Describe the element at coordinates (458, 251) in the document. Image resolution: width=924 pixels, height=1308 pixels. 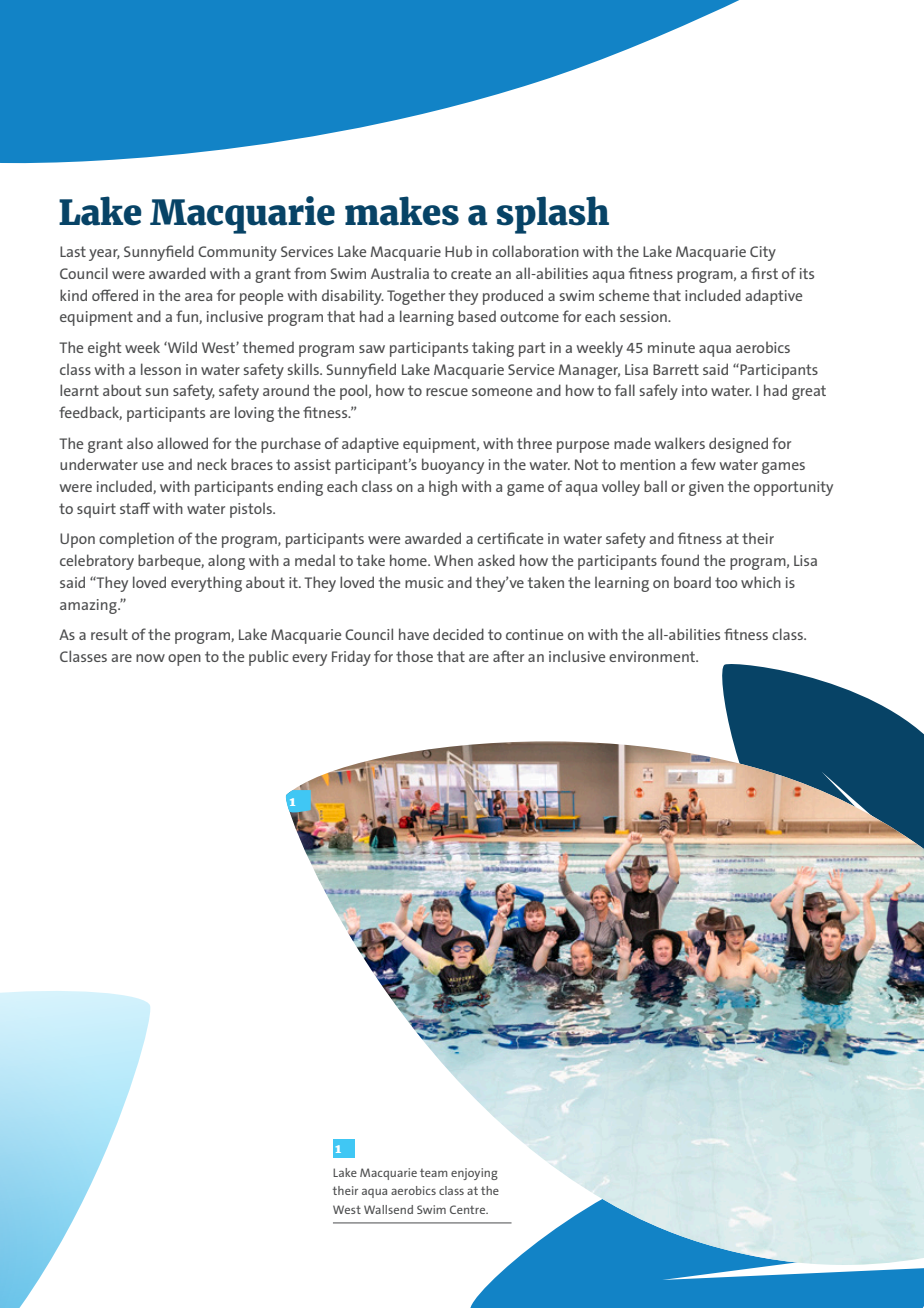
I see `Hub` at that location.
